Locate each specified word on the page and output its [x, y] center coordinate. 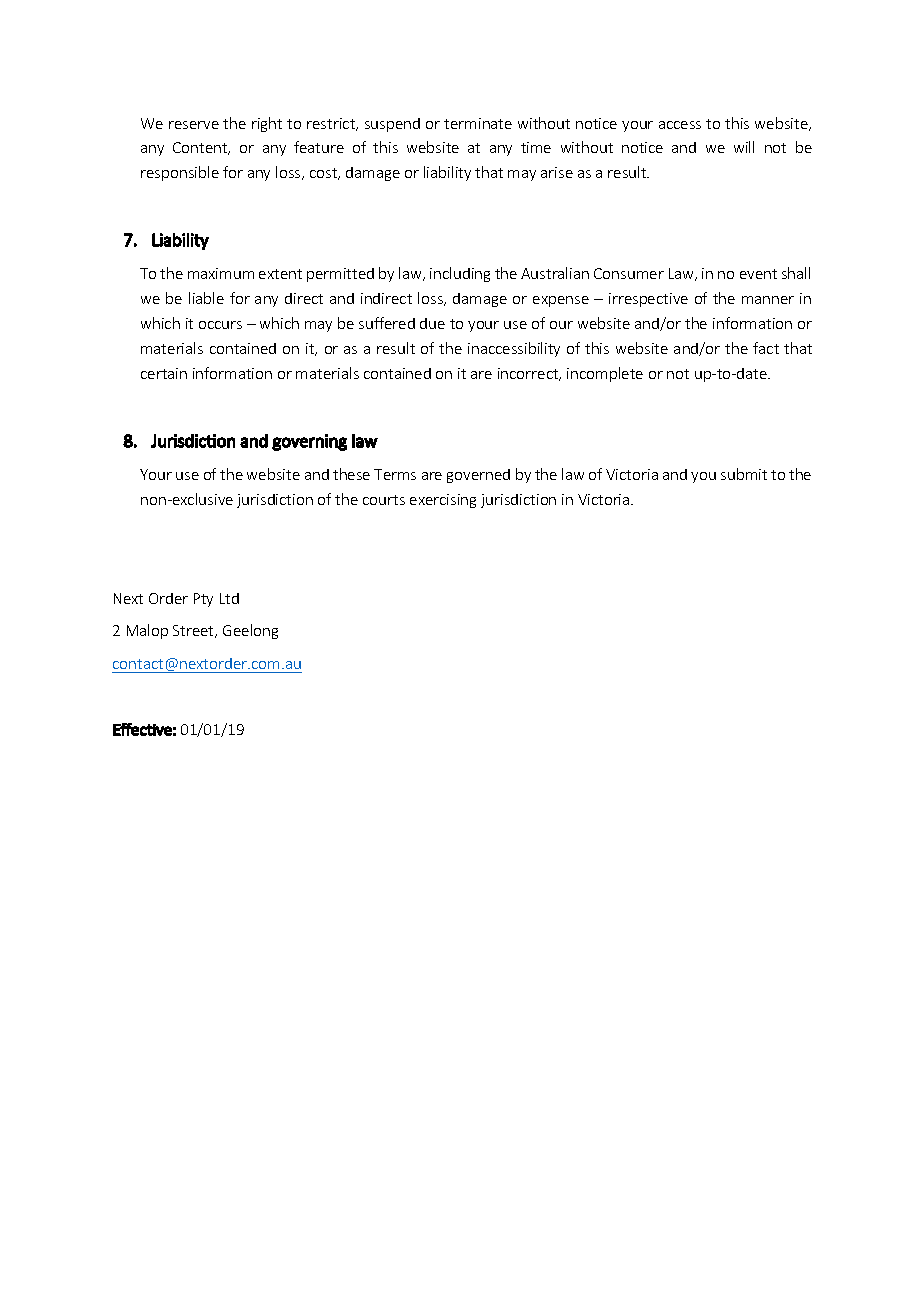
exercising [443, 501]
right [267, 124]
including [460, 274]
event [758, 274]
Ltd [229, 598]
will [744, 147]
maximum [221, 273]
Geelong [250, 631]
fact [766, 348]
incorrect [529, 374]
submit [744, 474]
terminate [478, 123]
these [351, 474]
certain [164, 373]
